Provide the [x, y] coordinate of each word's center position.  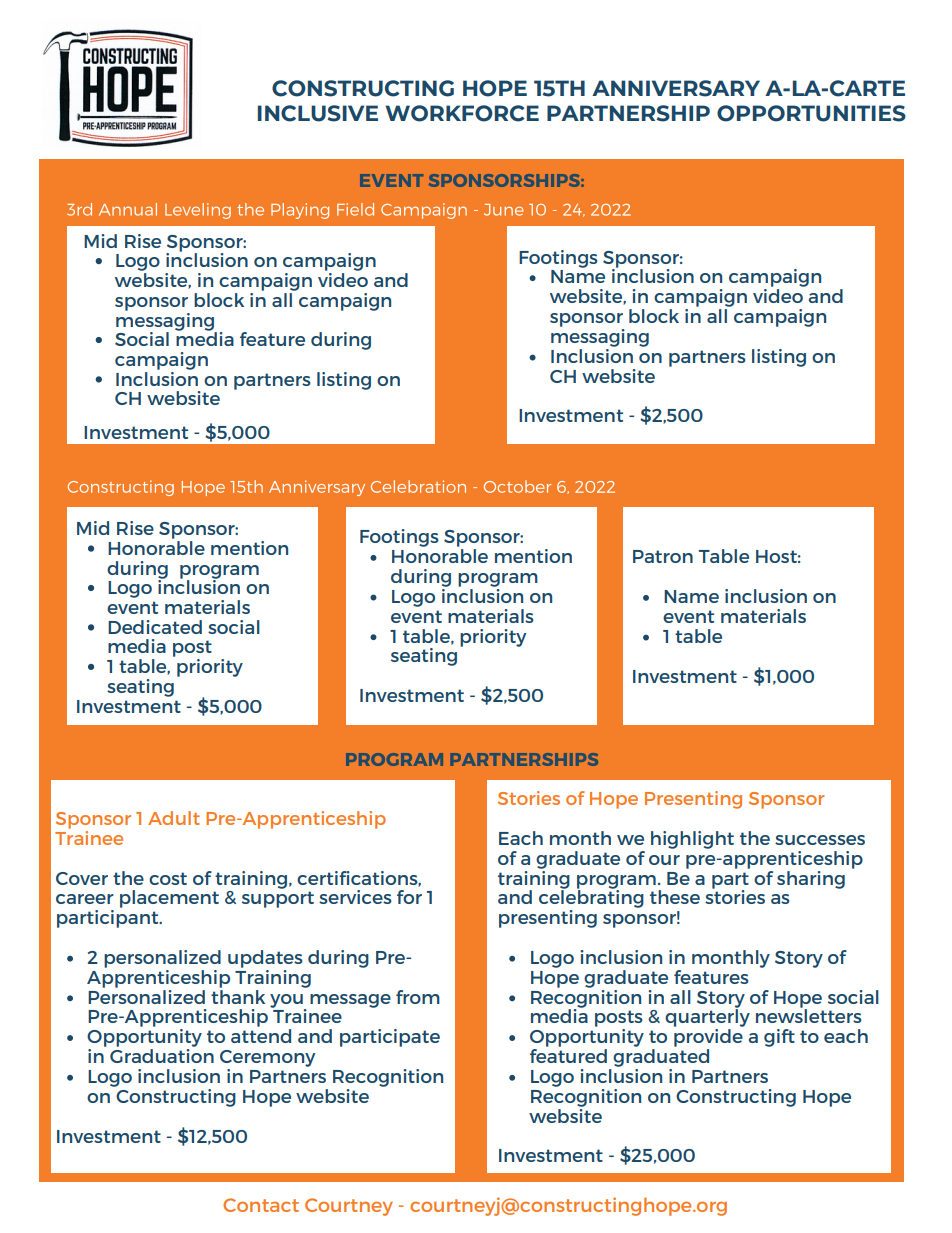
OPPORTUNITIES [811, 113]
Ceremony [268, 1058]
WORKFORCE [462, 113]
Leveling [198, 211]
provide [708, 1038]
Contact [261, 1205]
